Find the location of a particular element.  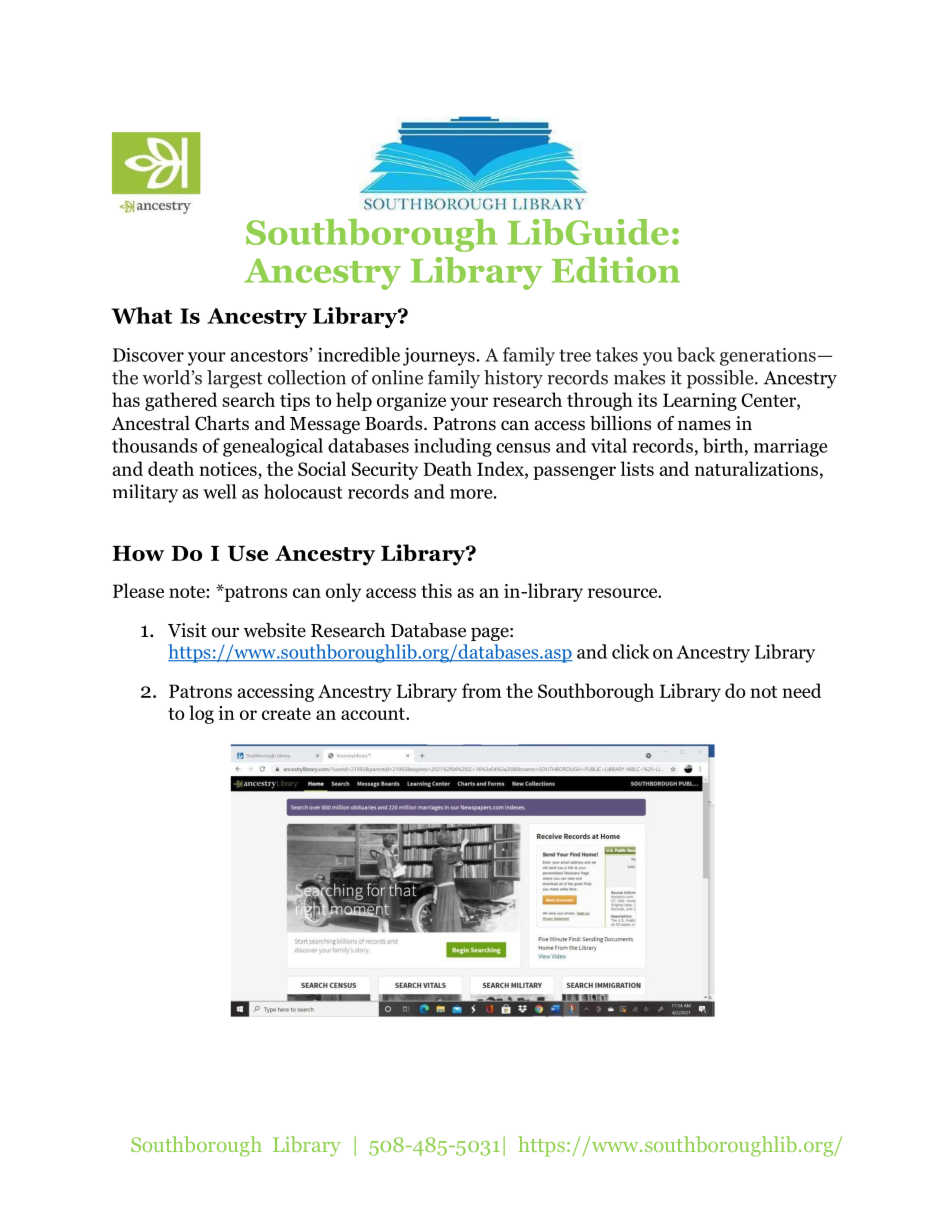

lists is located at coordinates (637, 468).
